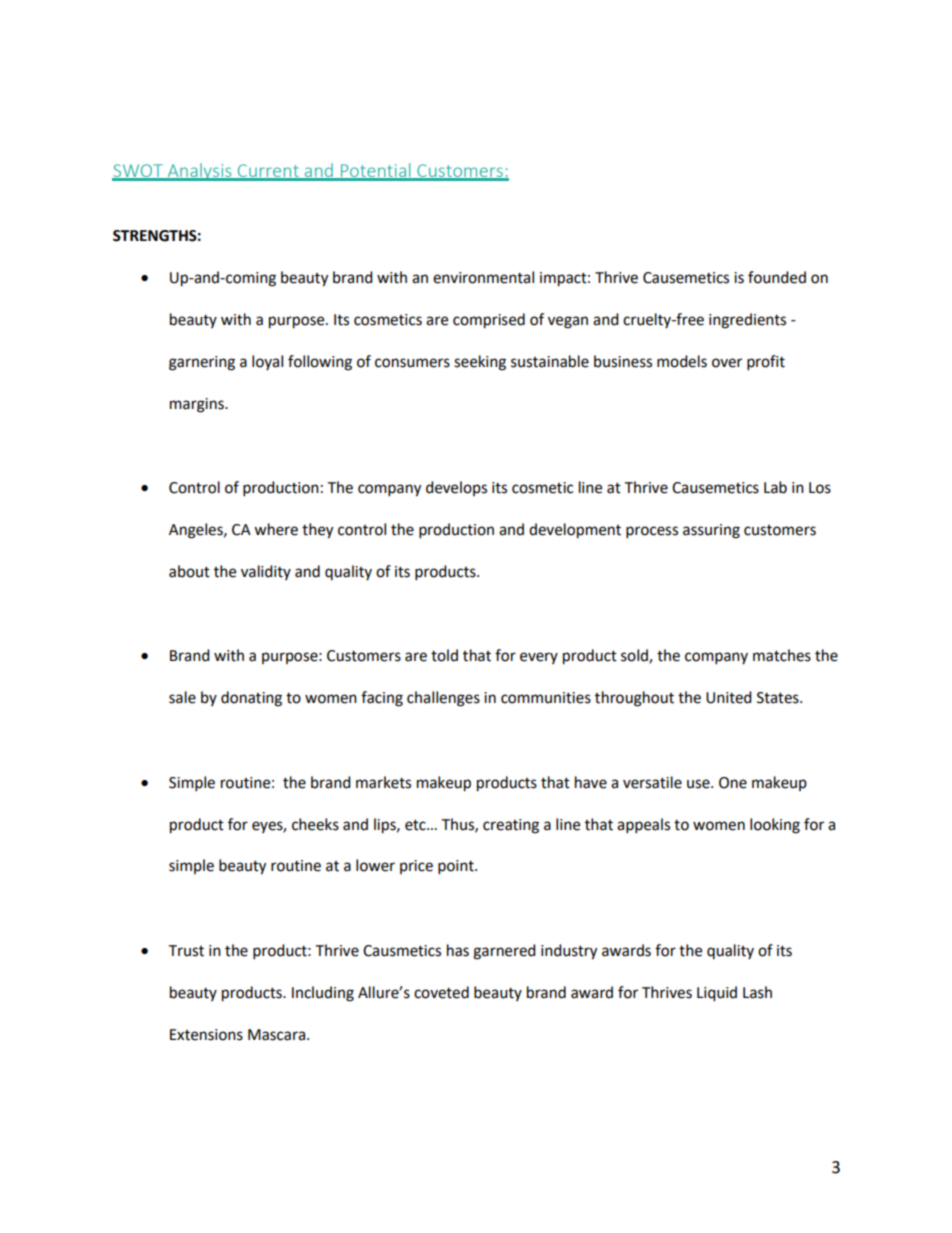 The image size is (952, 1233). What do you see at coordinates (206, 1035) in the screenshot?
I see `Extensions` at bounding box center [206, 1035].
